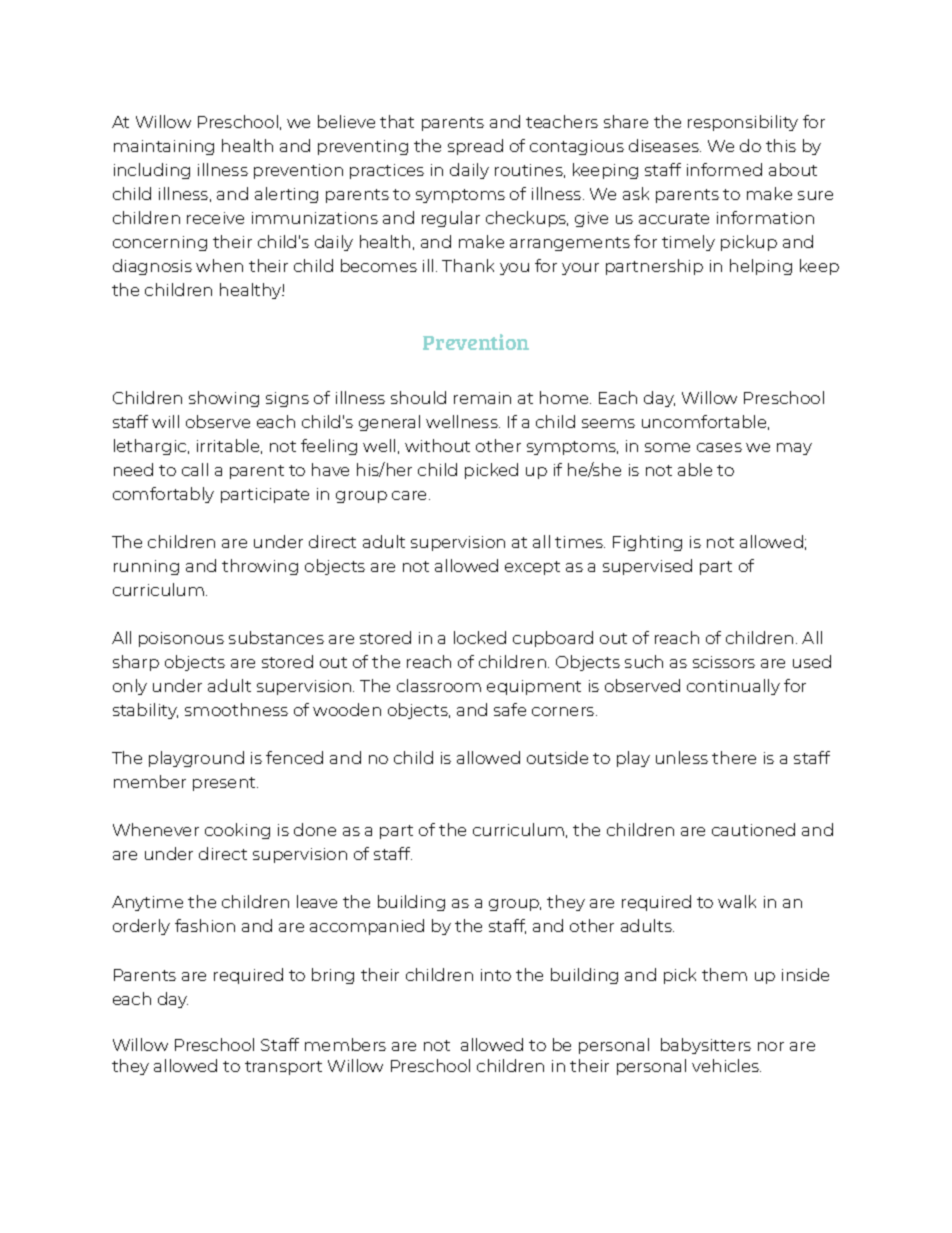  Describe the element at coordinates (482, 398) in the screenshot. I see `remain` at that location.
